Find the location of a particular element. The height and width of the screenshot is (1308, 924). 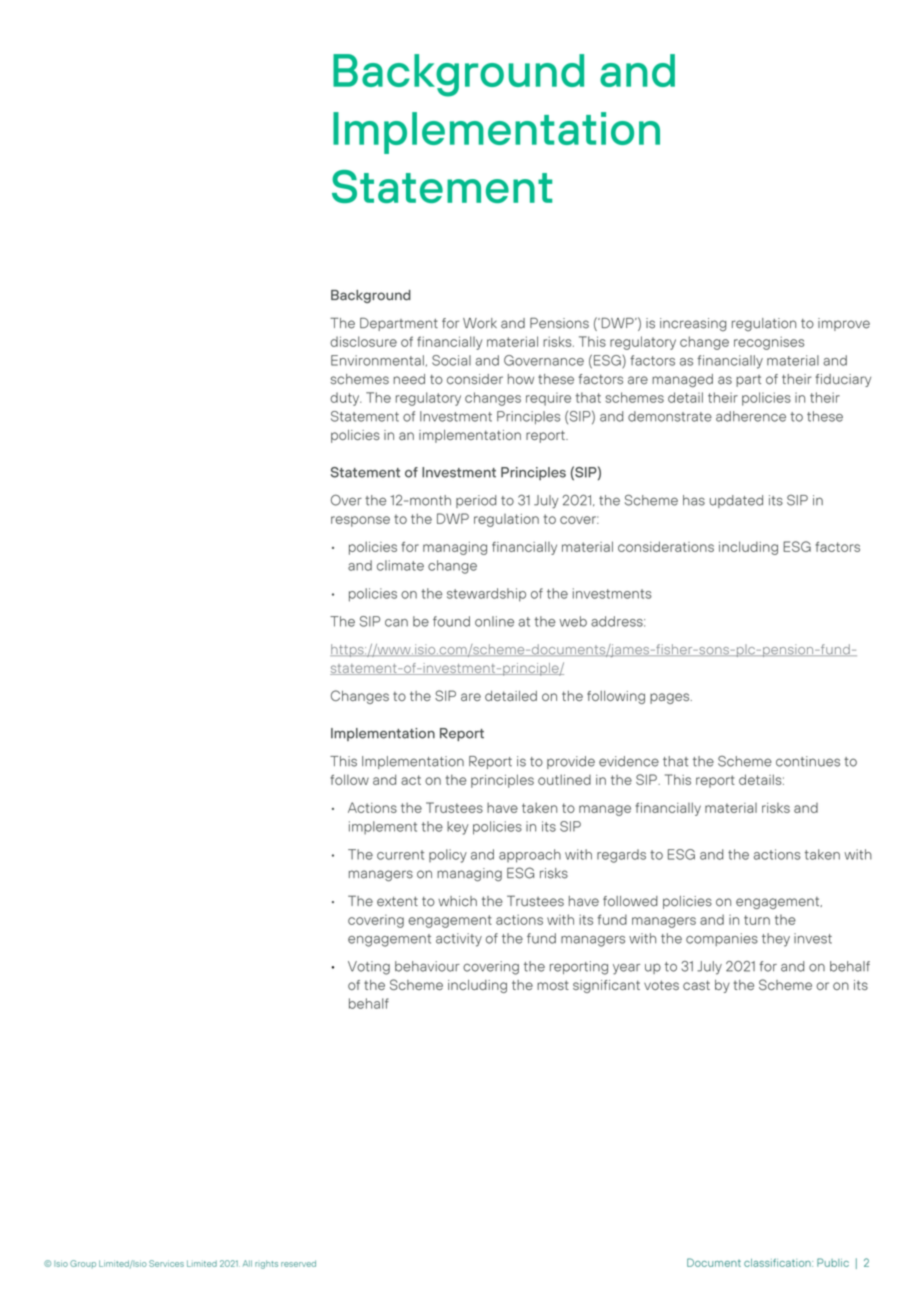

recognises is located at coordinates (769, 343).
